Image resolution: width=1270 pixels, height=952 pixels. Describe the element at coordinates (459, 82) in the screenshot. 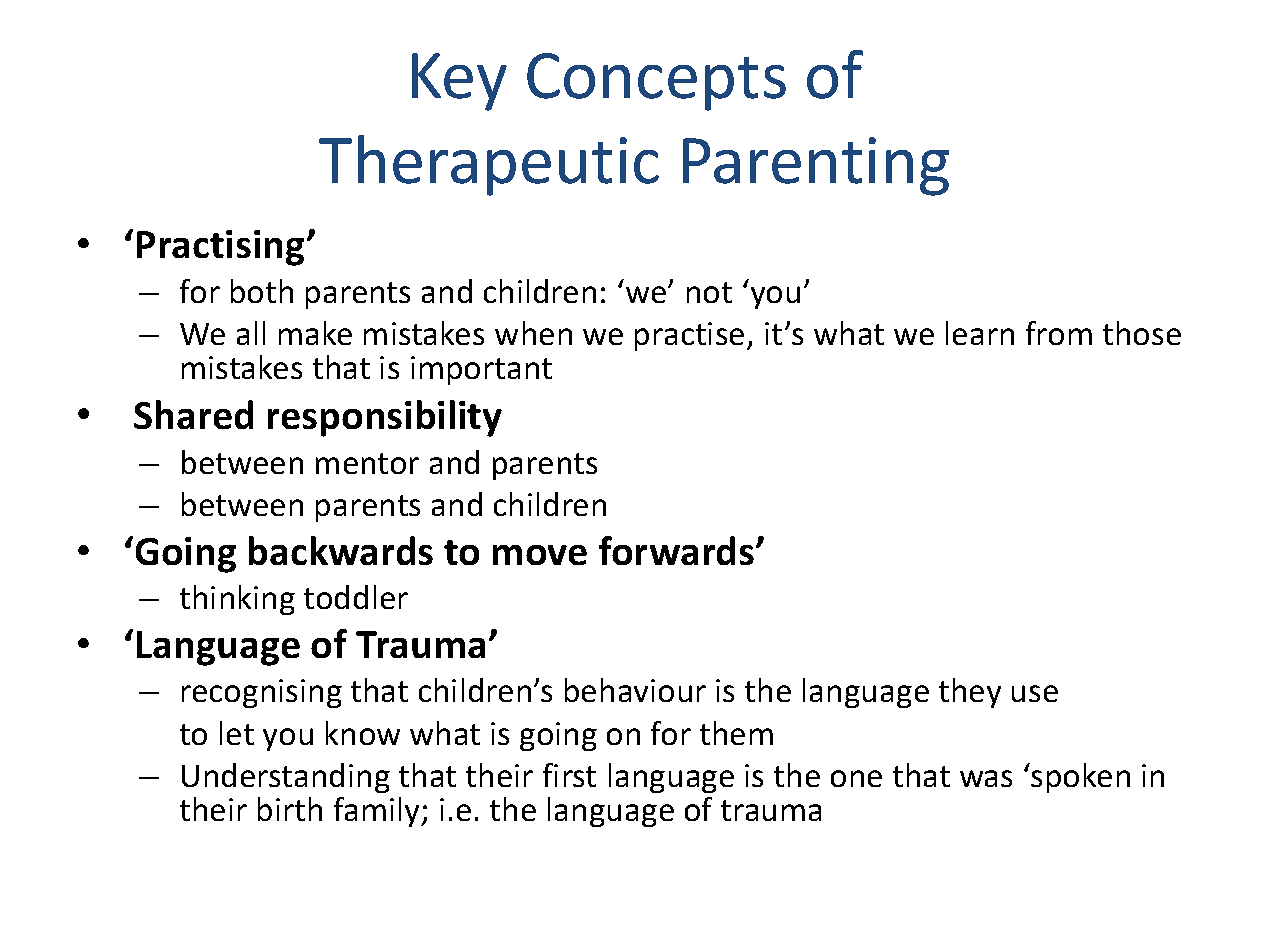

I see `Key` at that location.
